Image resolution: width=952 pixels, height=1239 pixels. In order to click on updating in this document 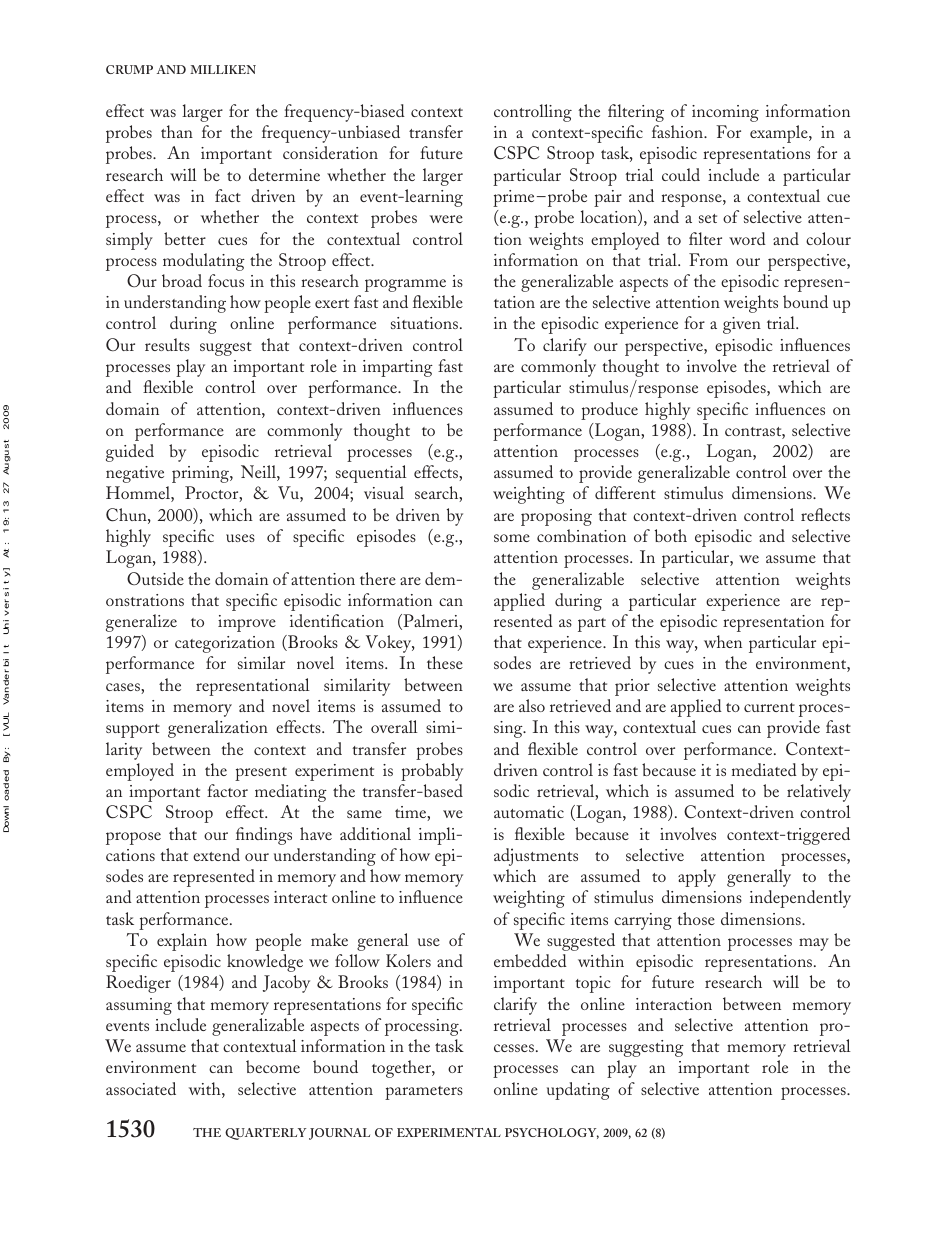, I will do `click(578, 1091)`.
